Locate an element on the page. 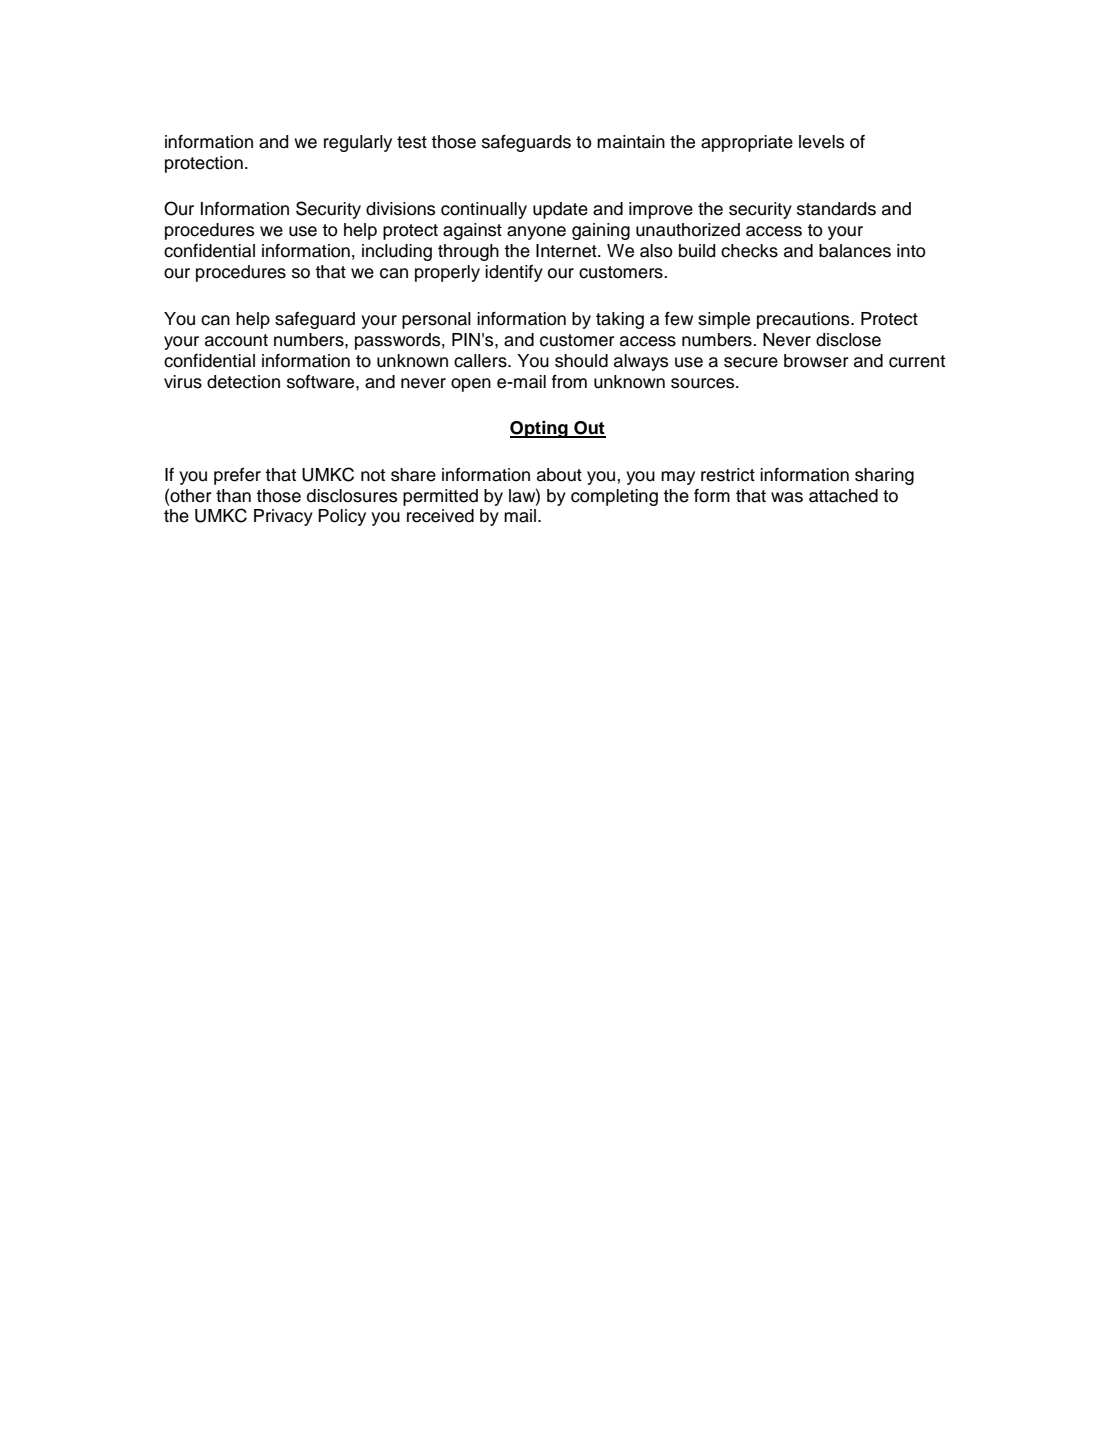 The height and width of the page is (1443, 1115). regularly is located at coordinates (358, 143).
